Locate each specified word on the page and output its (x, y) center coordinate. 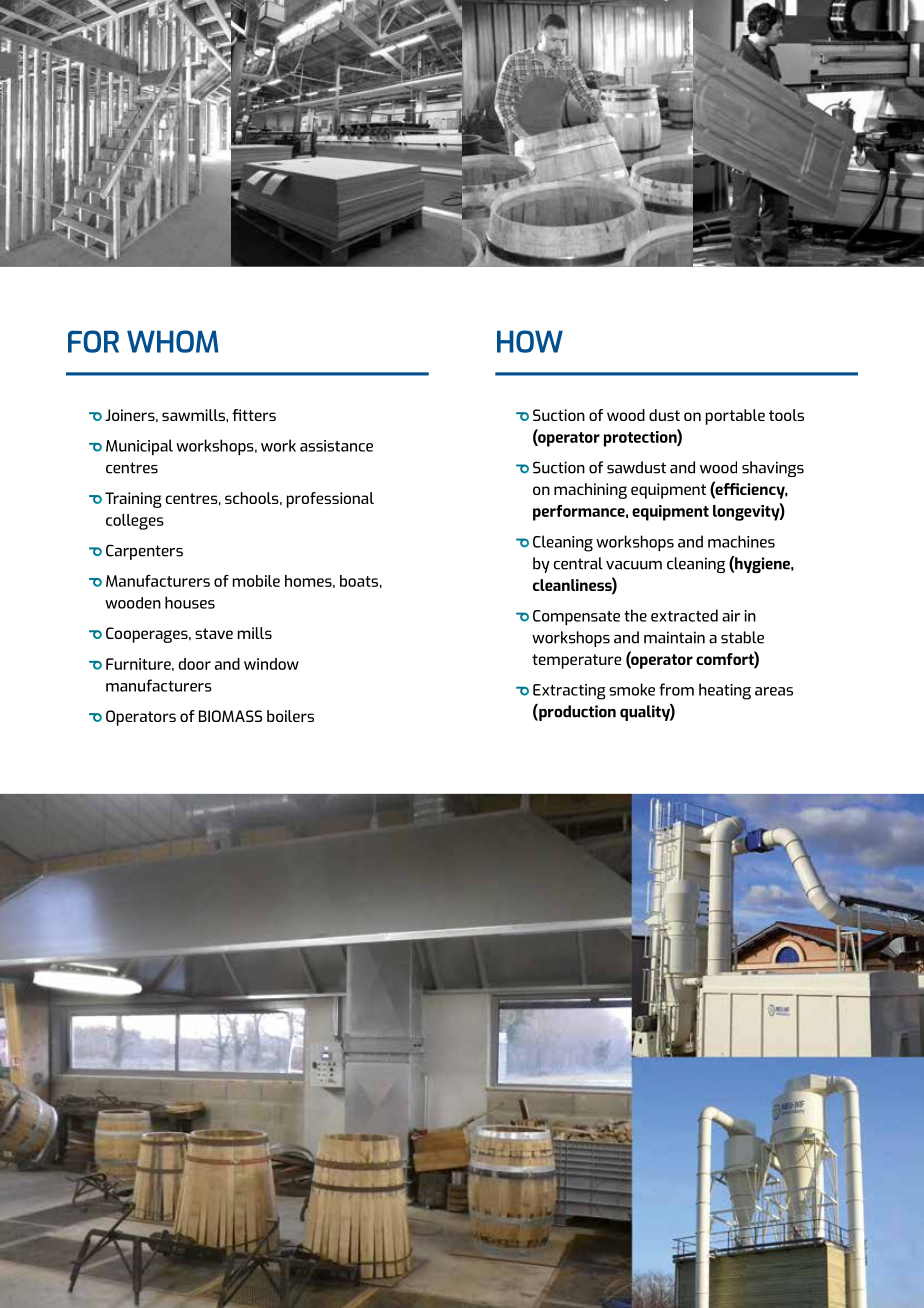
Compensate (576, 617)
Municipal (139, 447)
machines (741, 541)
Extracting (569, 692)
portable (735, 417)
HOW (530, 341)
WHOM (173, 341)
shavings (773, 469)
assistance (336, 446)
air (731, 616)
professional (330, 500)
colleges (135, 522)
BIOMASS (230, 716)
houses (190, 602)
